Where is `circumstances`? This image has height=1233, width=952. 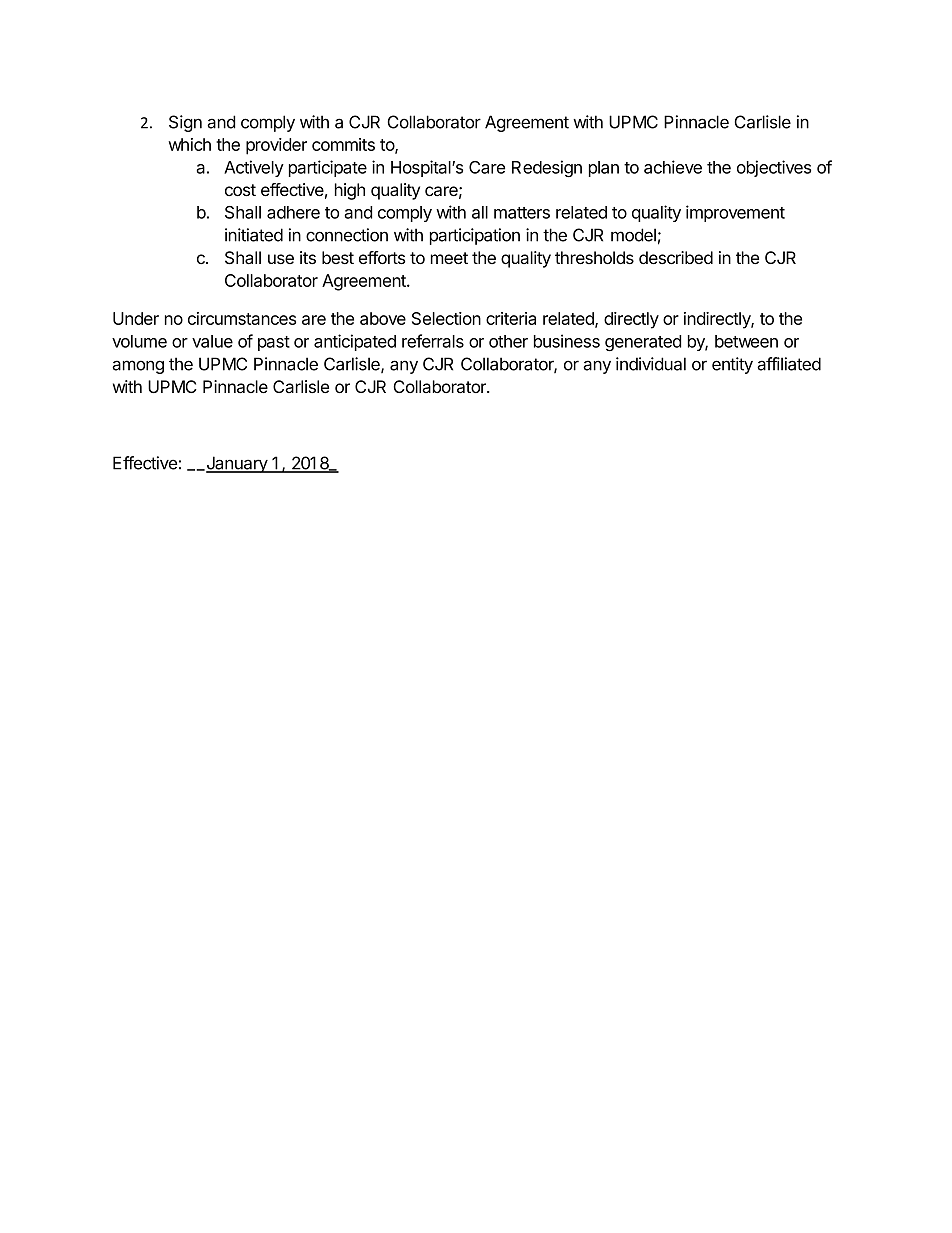
circumstances is located at coordinates (242, 318).
